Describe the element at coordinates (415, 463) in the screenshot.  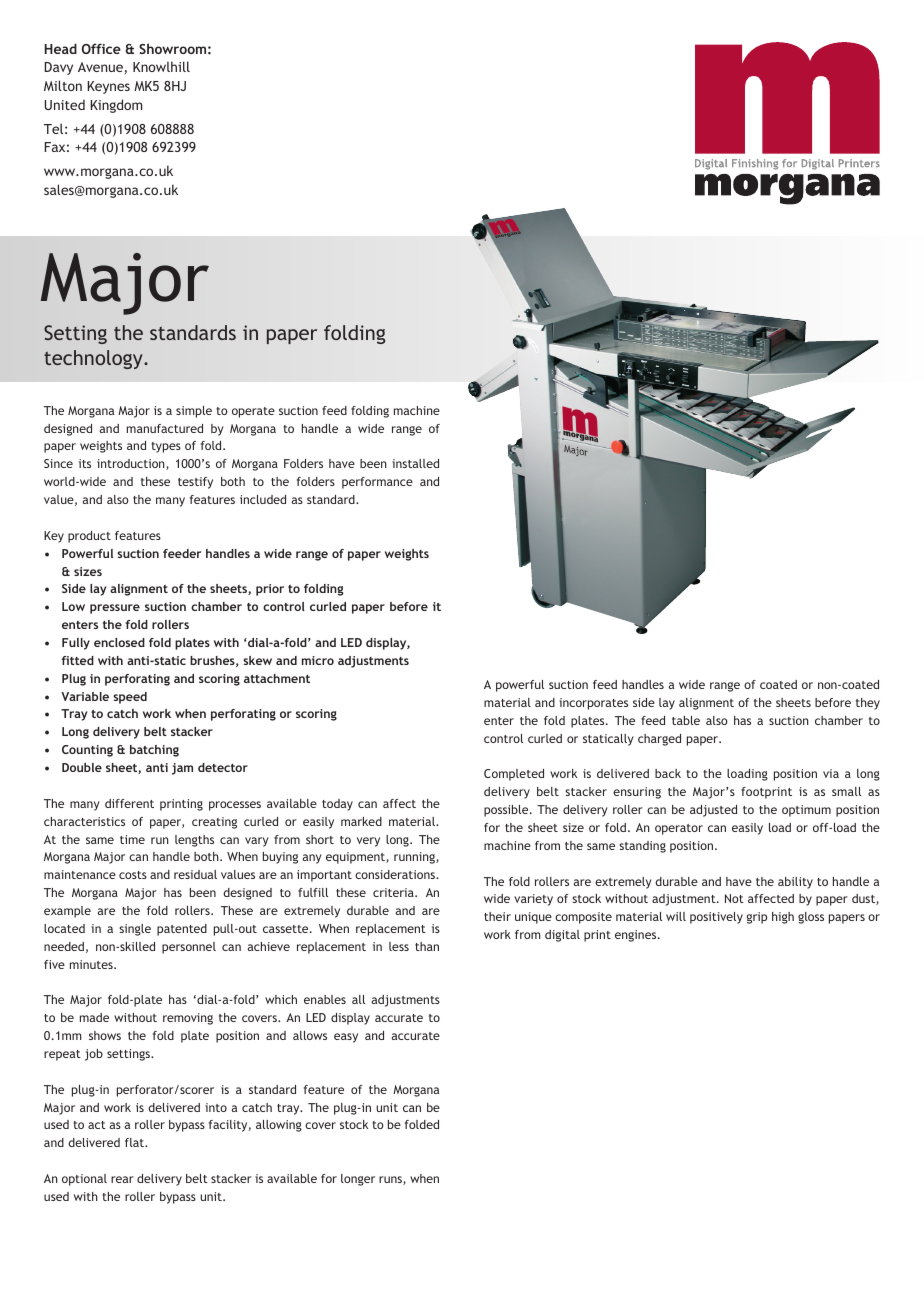
I see `installed` at that location.
